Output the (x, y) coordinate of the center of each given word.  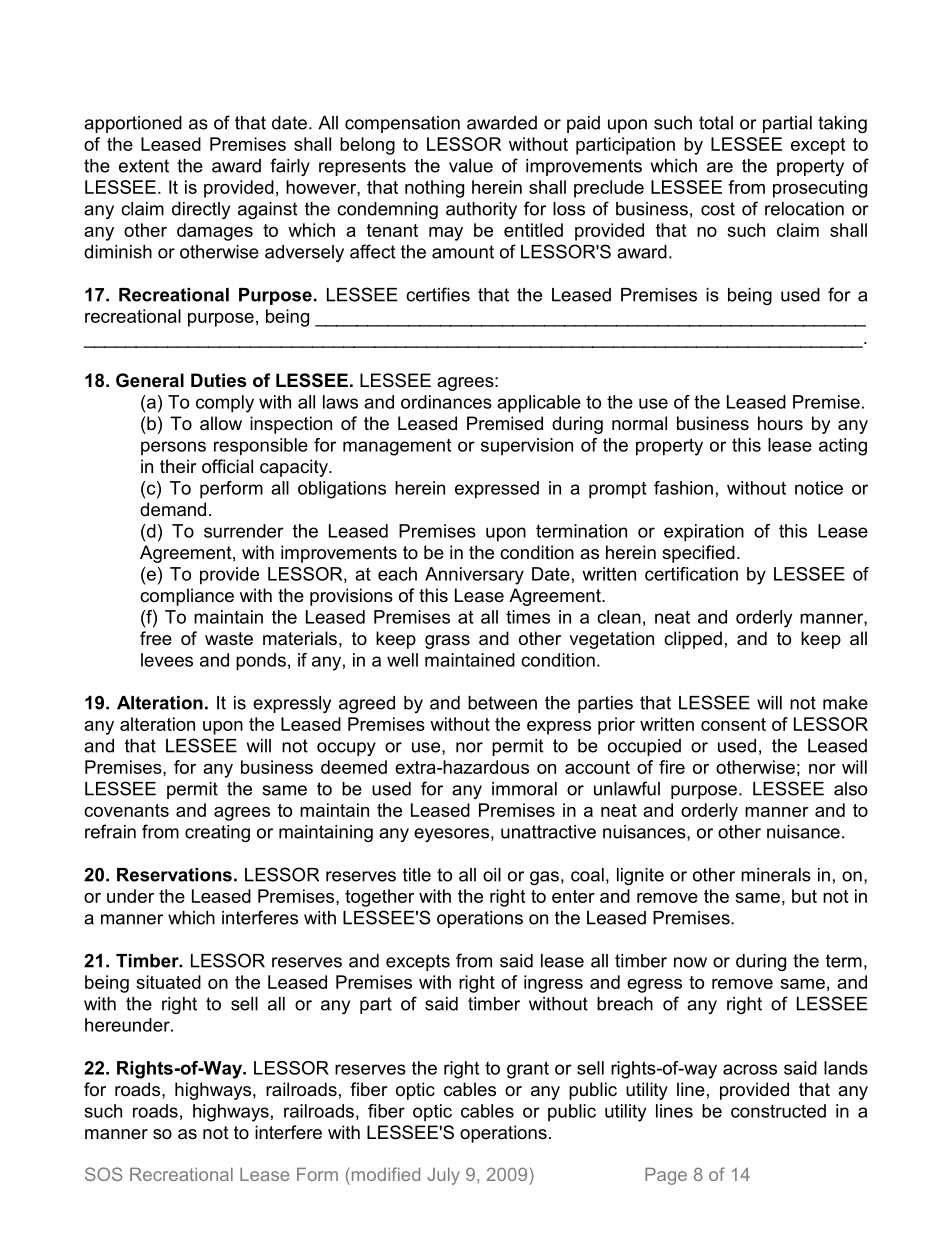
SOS (104, 1174)
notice (819, 488)
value (471, 166)
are (720, 167)
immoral (524, 789)
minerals (776, 875)
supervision (527, 447)
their (178, 466)
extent (144, 166)
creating (217, 833)
